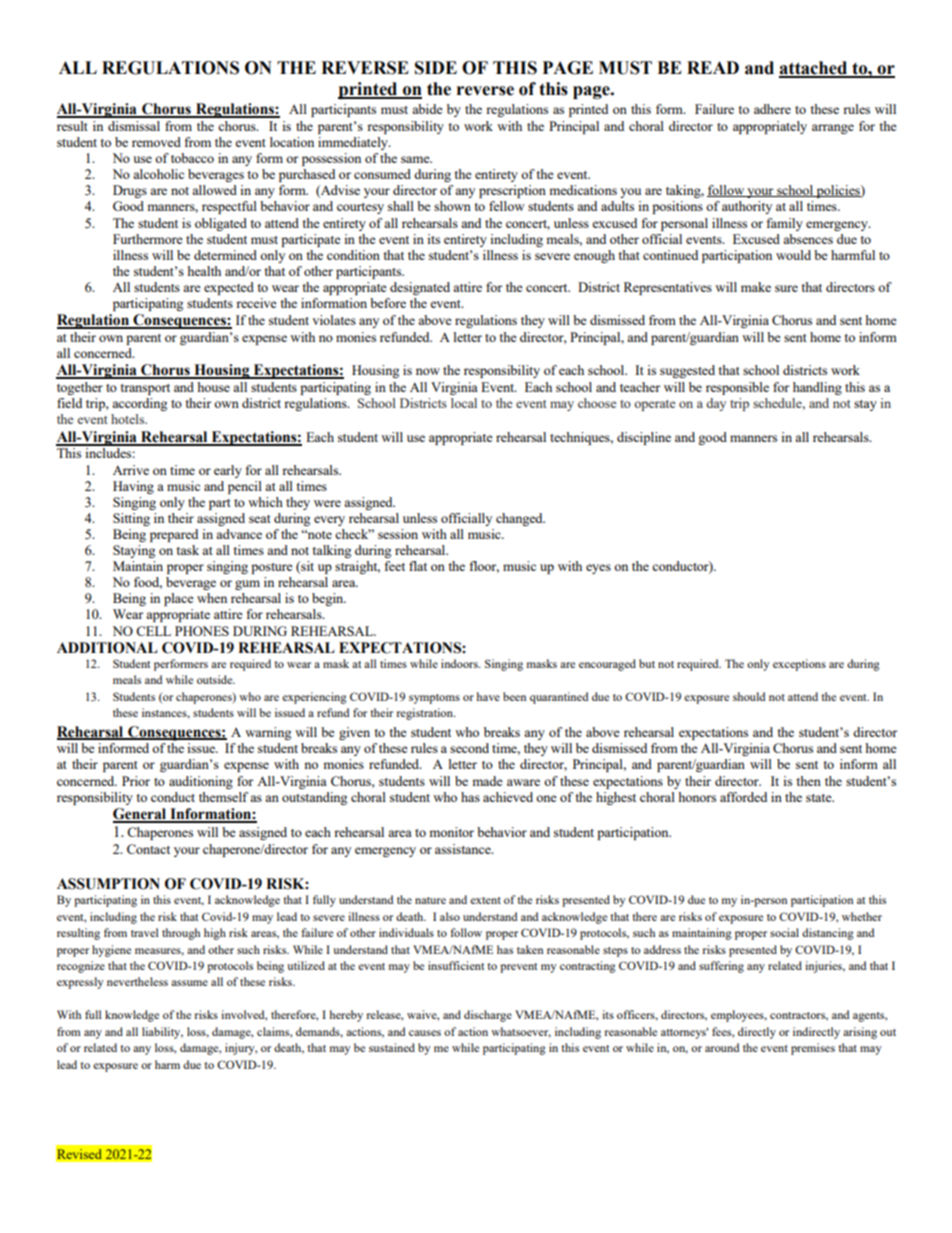 The width and height of the screenshot is (952, 1233). Describe the element at coordinates (156, 142) in the screenshot. I see `removed` at that location.
